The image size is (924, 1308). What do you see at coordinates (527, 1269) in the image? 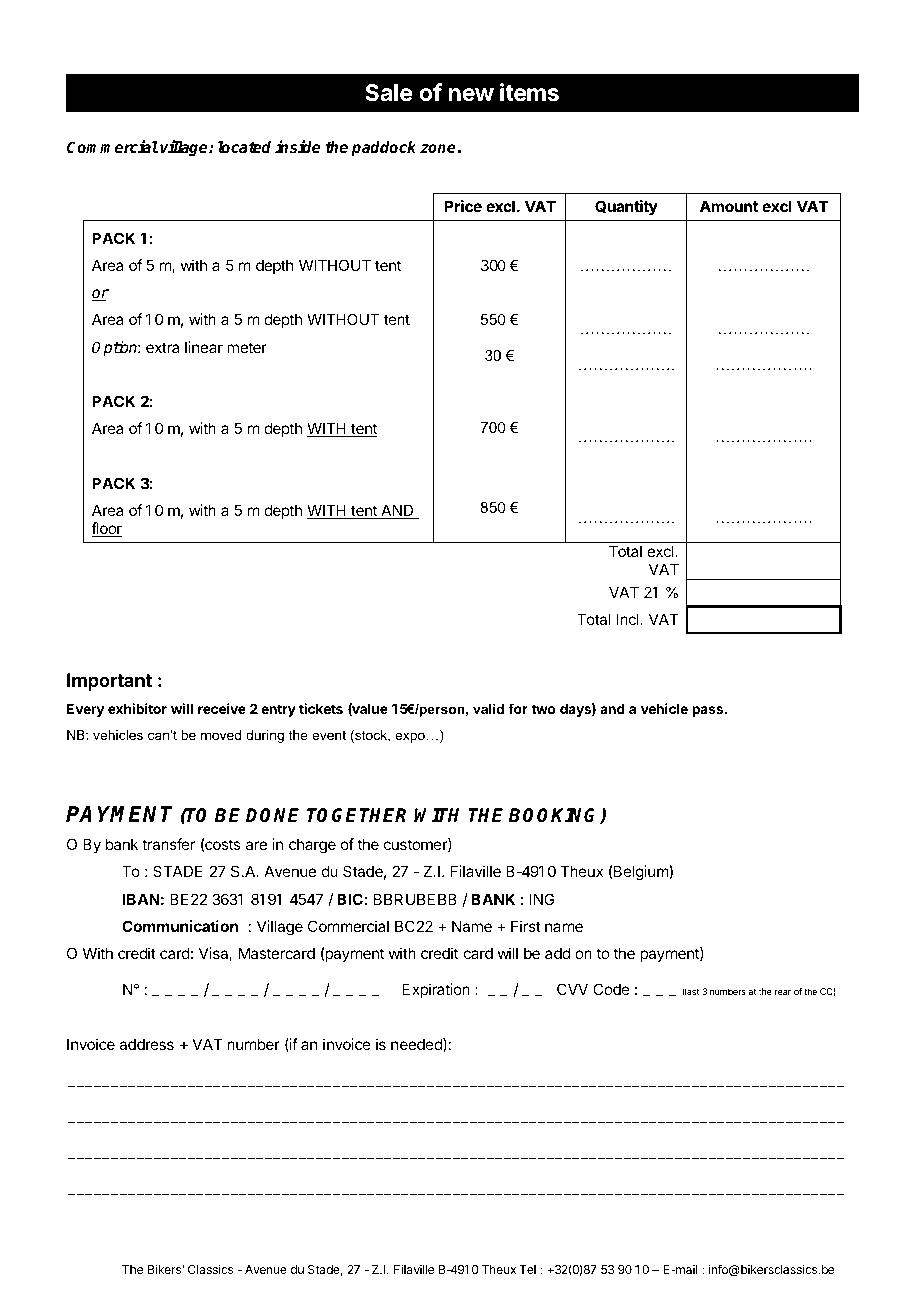
I see `Tel` at bounding box center [527, 1269].
